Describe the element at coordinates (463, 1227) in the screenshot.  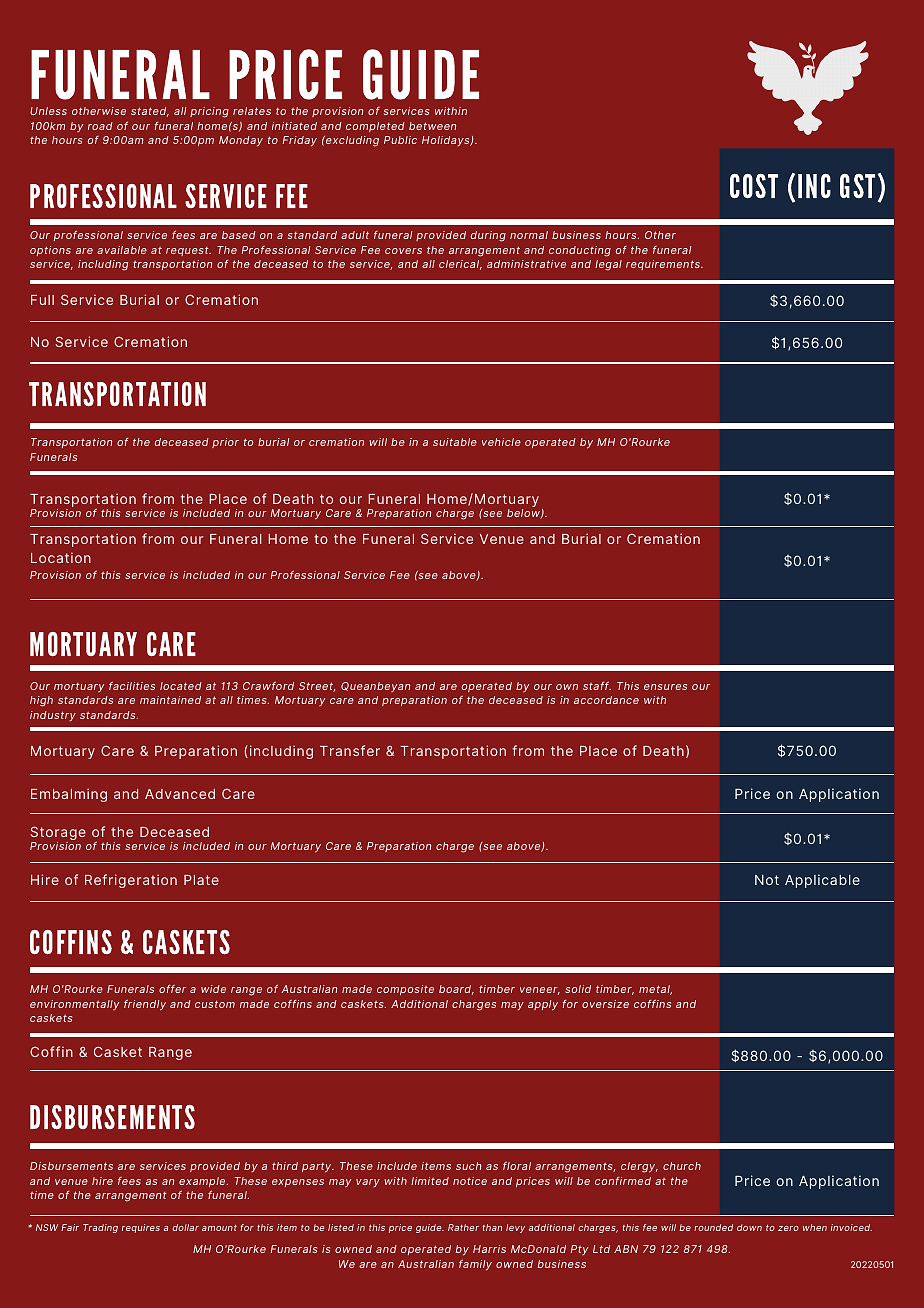
I see `Rather` at that location.
